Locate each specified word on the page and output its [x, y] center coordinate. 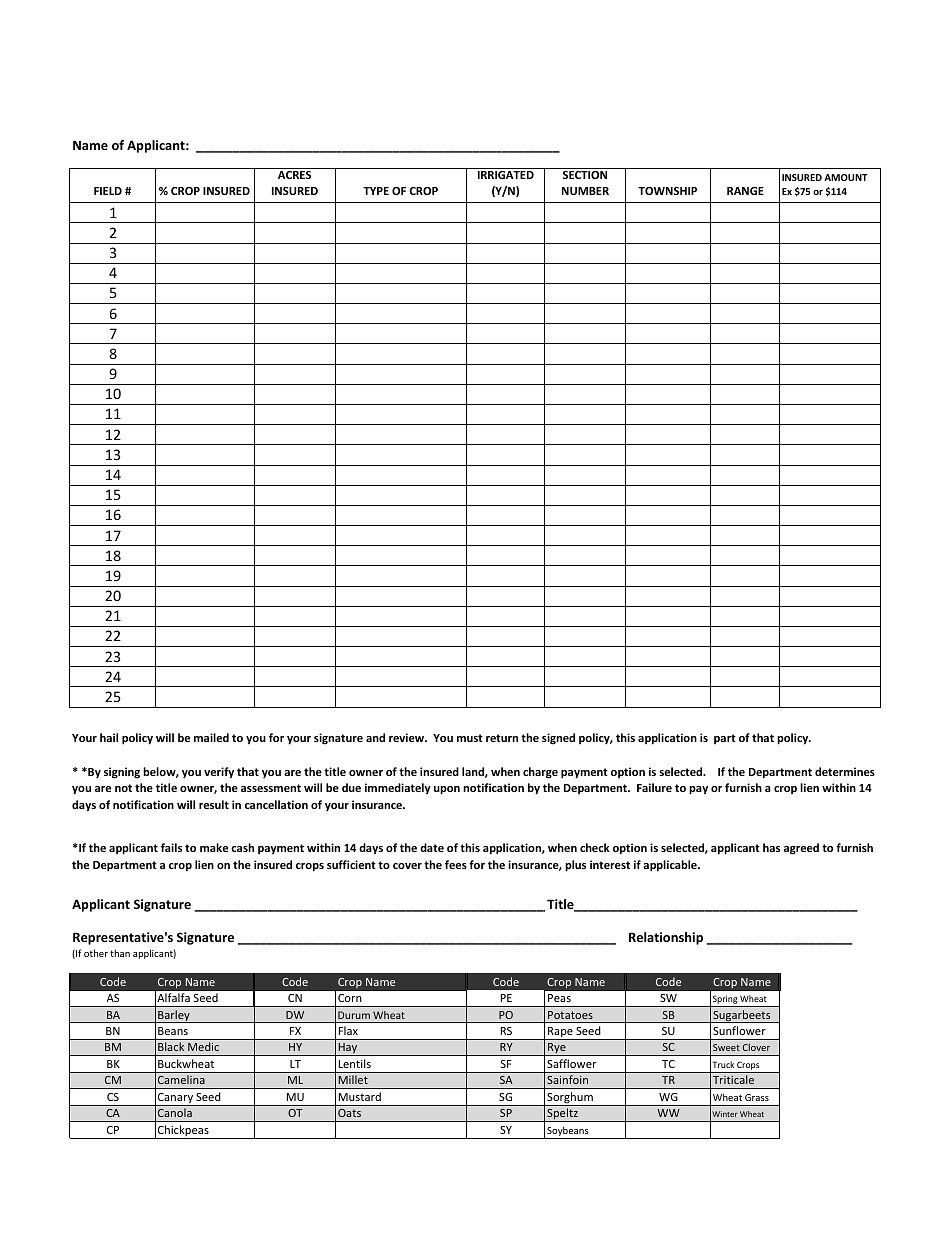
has [771, 847]
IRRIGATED [506, 175]
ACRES [294, 175]
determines [845, 771]
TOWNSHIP [667, 191]
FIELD [108, 191]
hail [109, 737]
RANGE [745, 191]
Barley [174, 1016]
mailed [211, 737]
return [502, 738]
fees [456, 864]
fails [171, 847]
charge [540, 773]
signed [558, 739]
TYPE [376, 191]
